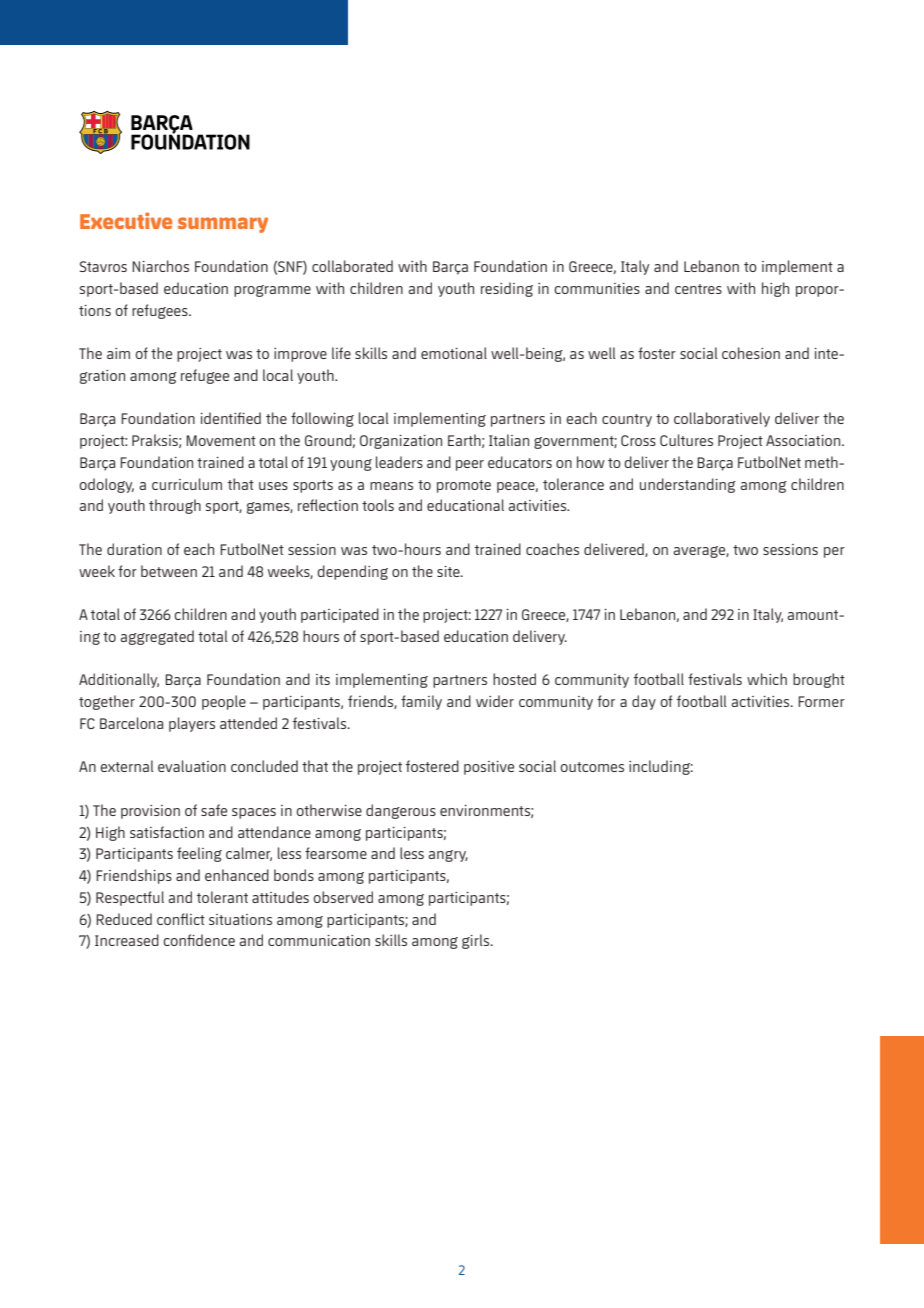  What do you see at coordinates (509, 440) in the screenshot?
I see `Italian` at bounding box center [509, 440].
